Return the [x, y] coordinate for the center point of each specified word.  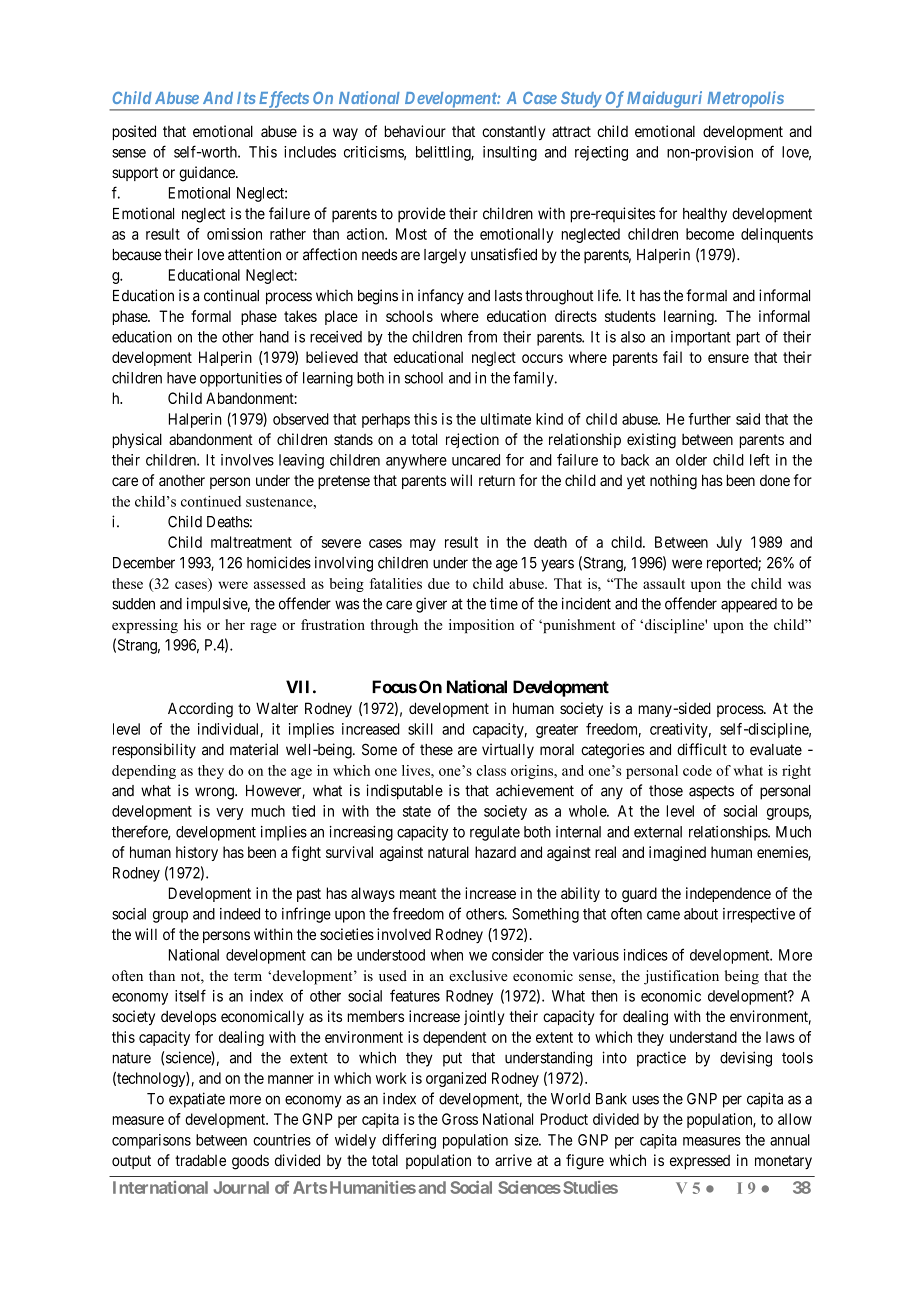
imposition [481, 626]
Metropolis [744, 100]
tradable [200, 1160]
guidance [208, 174]
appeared [749, 605]
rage [263, 628]
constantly [513, 132]
